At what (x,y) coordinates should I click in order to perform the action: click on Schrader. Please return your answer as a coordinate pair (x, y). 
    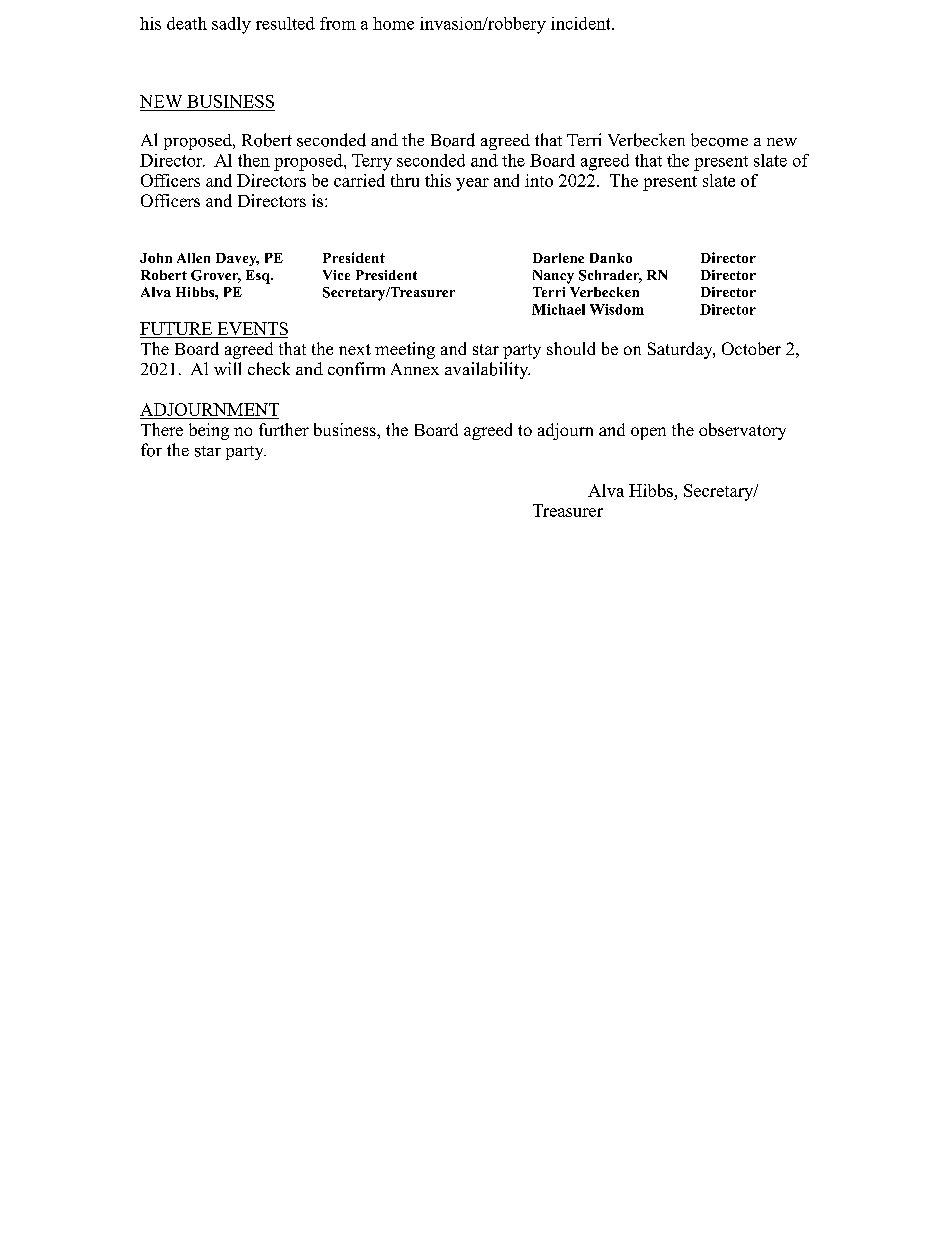
    Looking at the image, I should click on (610, 276).
